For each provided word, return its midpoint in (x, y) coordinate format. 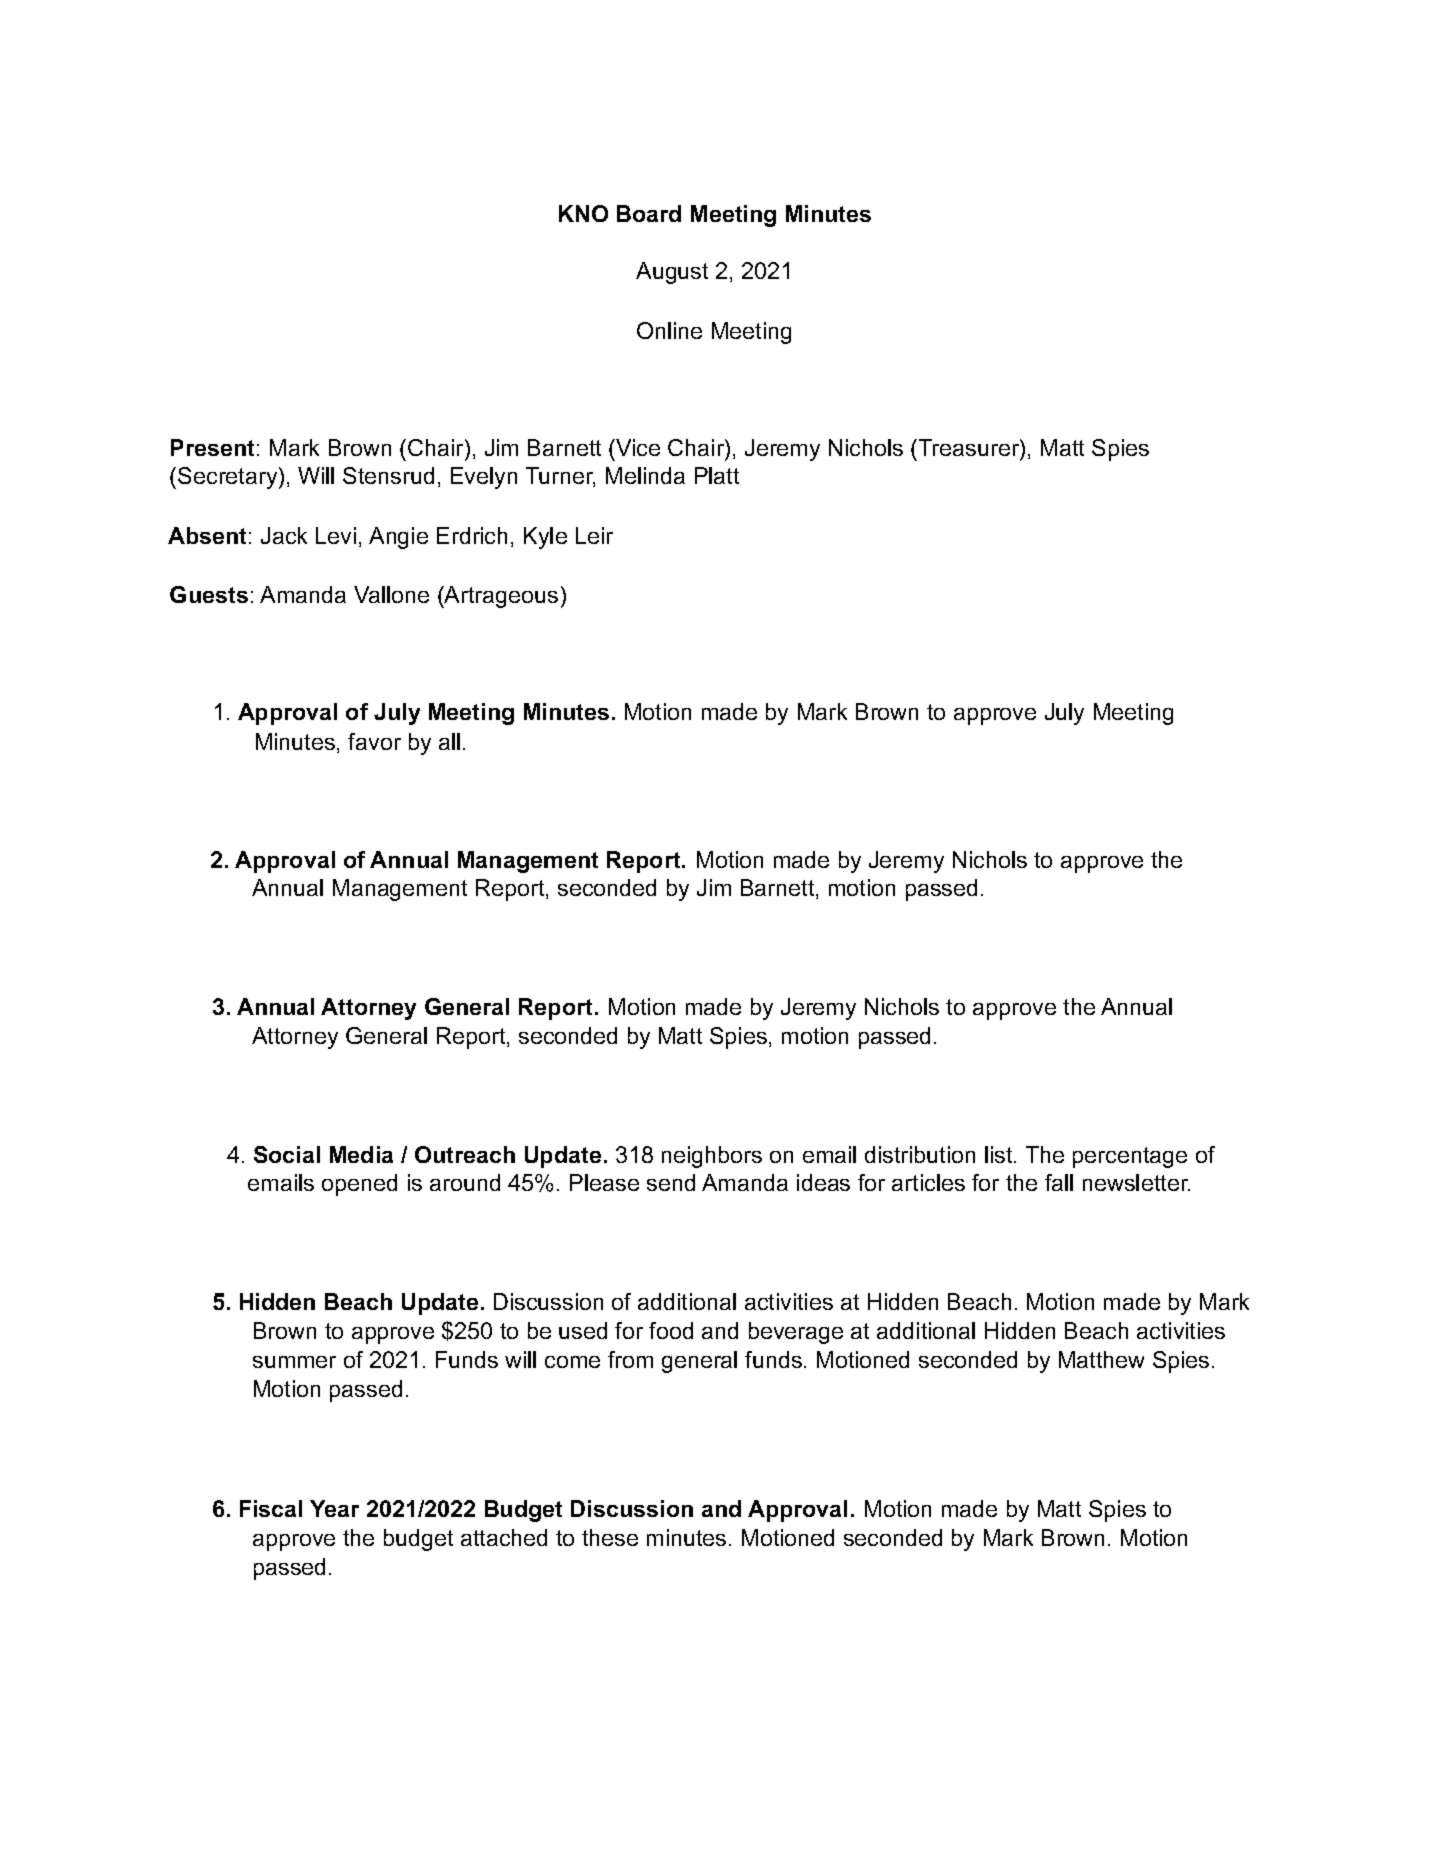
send (671, 1182)
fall (1059, 1182)
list (1000, 1154)
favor (374, 741)
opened (359, 1185)
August (672, 273)
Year (334, 1508)
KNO (583, 213)
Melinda (645, 475)
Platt (717, 475)
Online (669, 330)
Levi (336, 535)
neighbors (712, 1157)
